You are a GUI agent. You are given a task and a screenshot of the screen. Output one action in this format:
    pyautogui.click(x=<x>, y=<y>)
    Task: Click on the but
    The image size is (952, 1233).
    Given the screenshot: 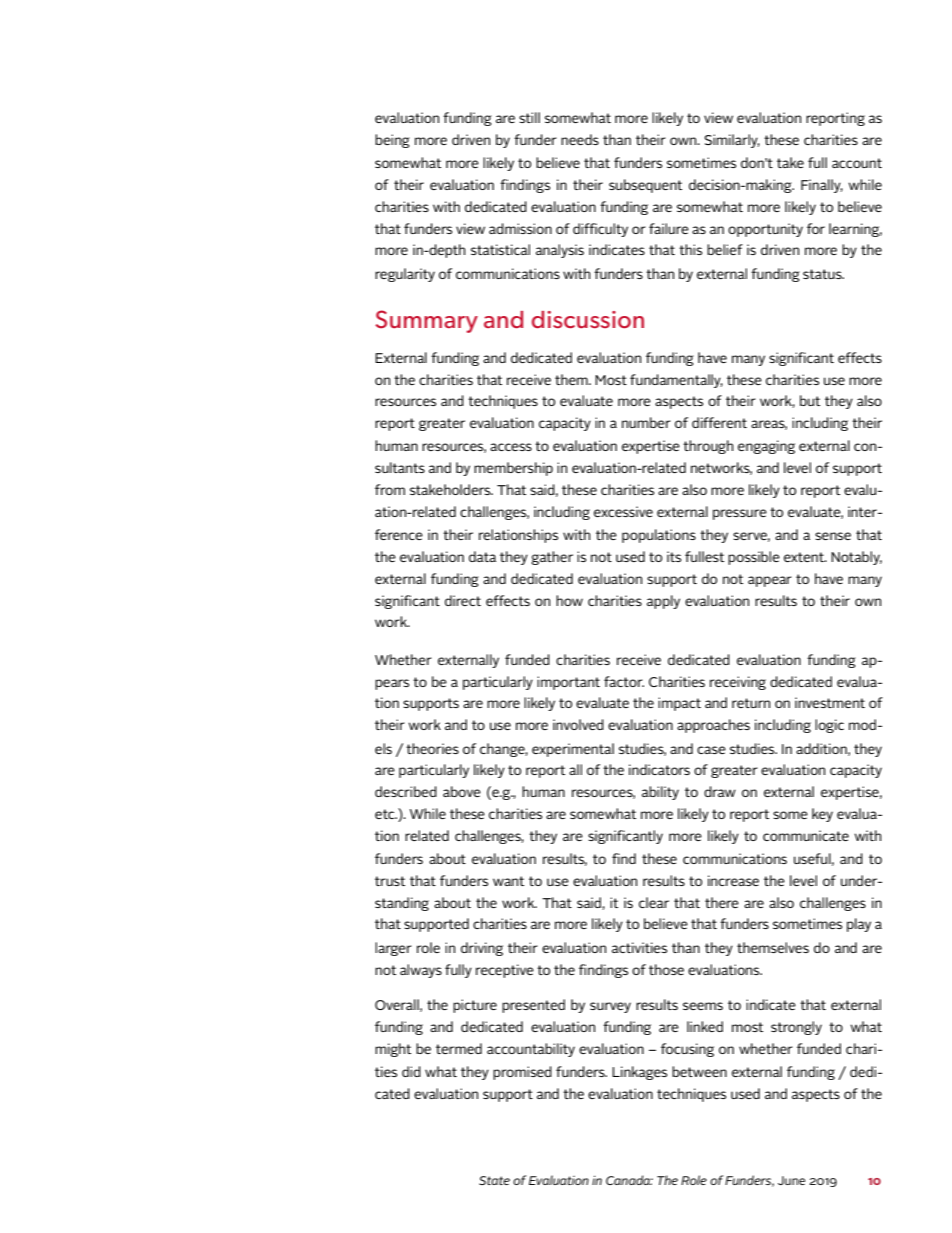 What is the action you would take?
    pyautogui.click(x=810, y=400)
